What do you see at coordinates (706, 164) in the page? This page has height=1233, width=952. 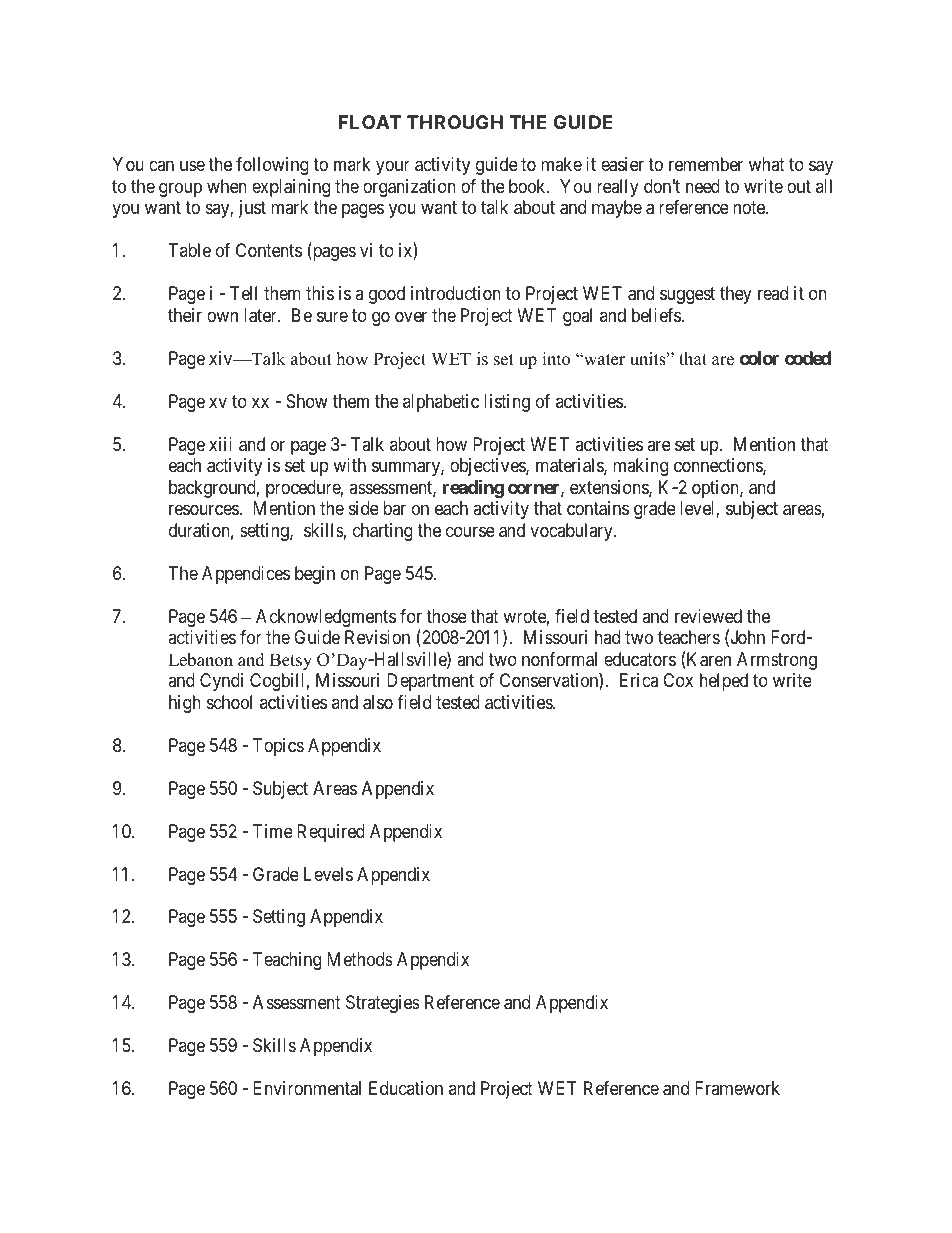 I see `remember` at bounding box center [706, 164].
